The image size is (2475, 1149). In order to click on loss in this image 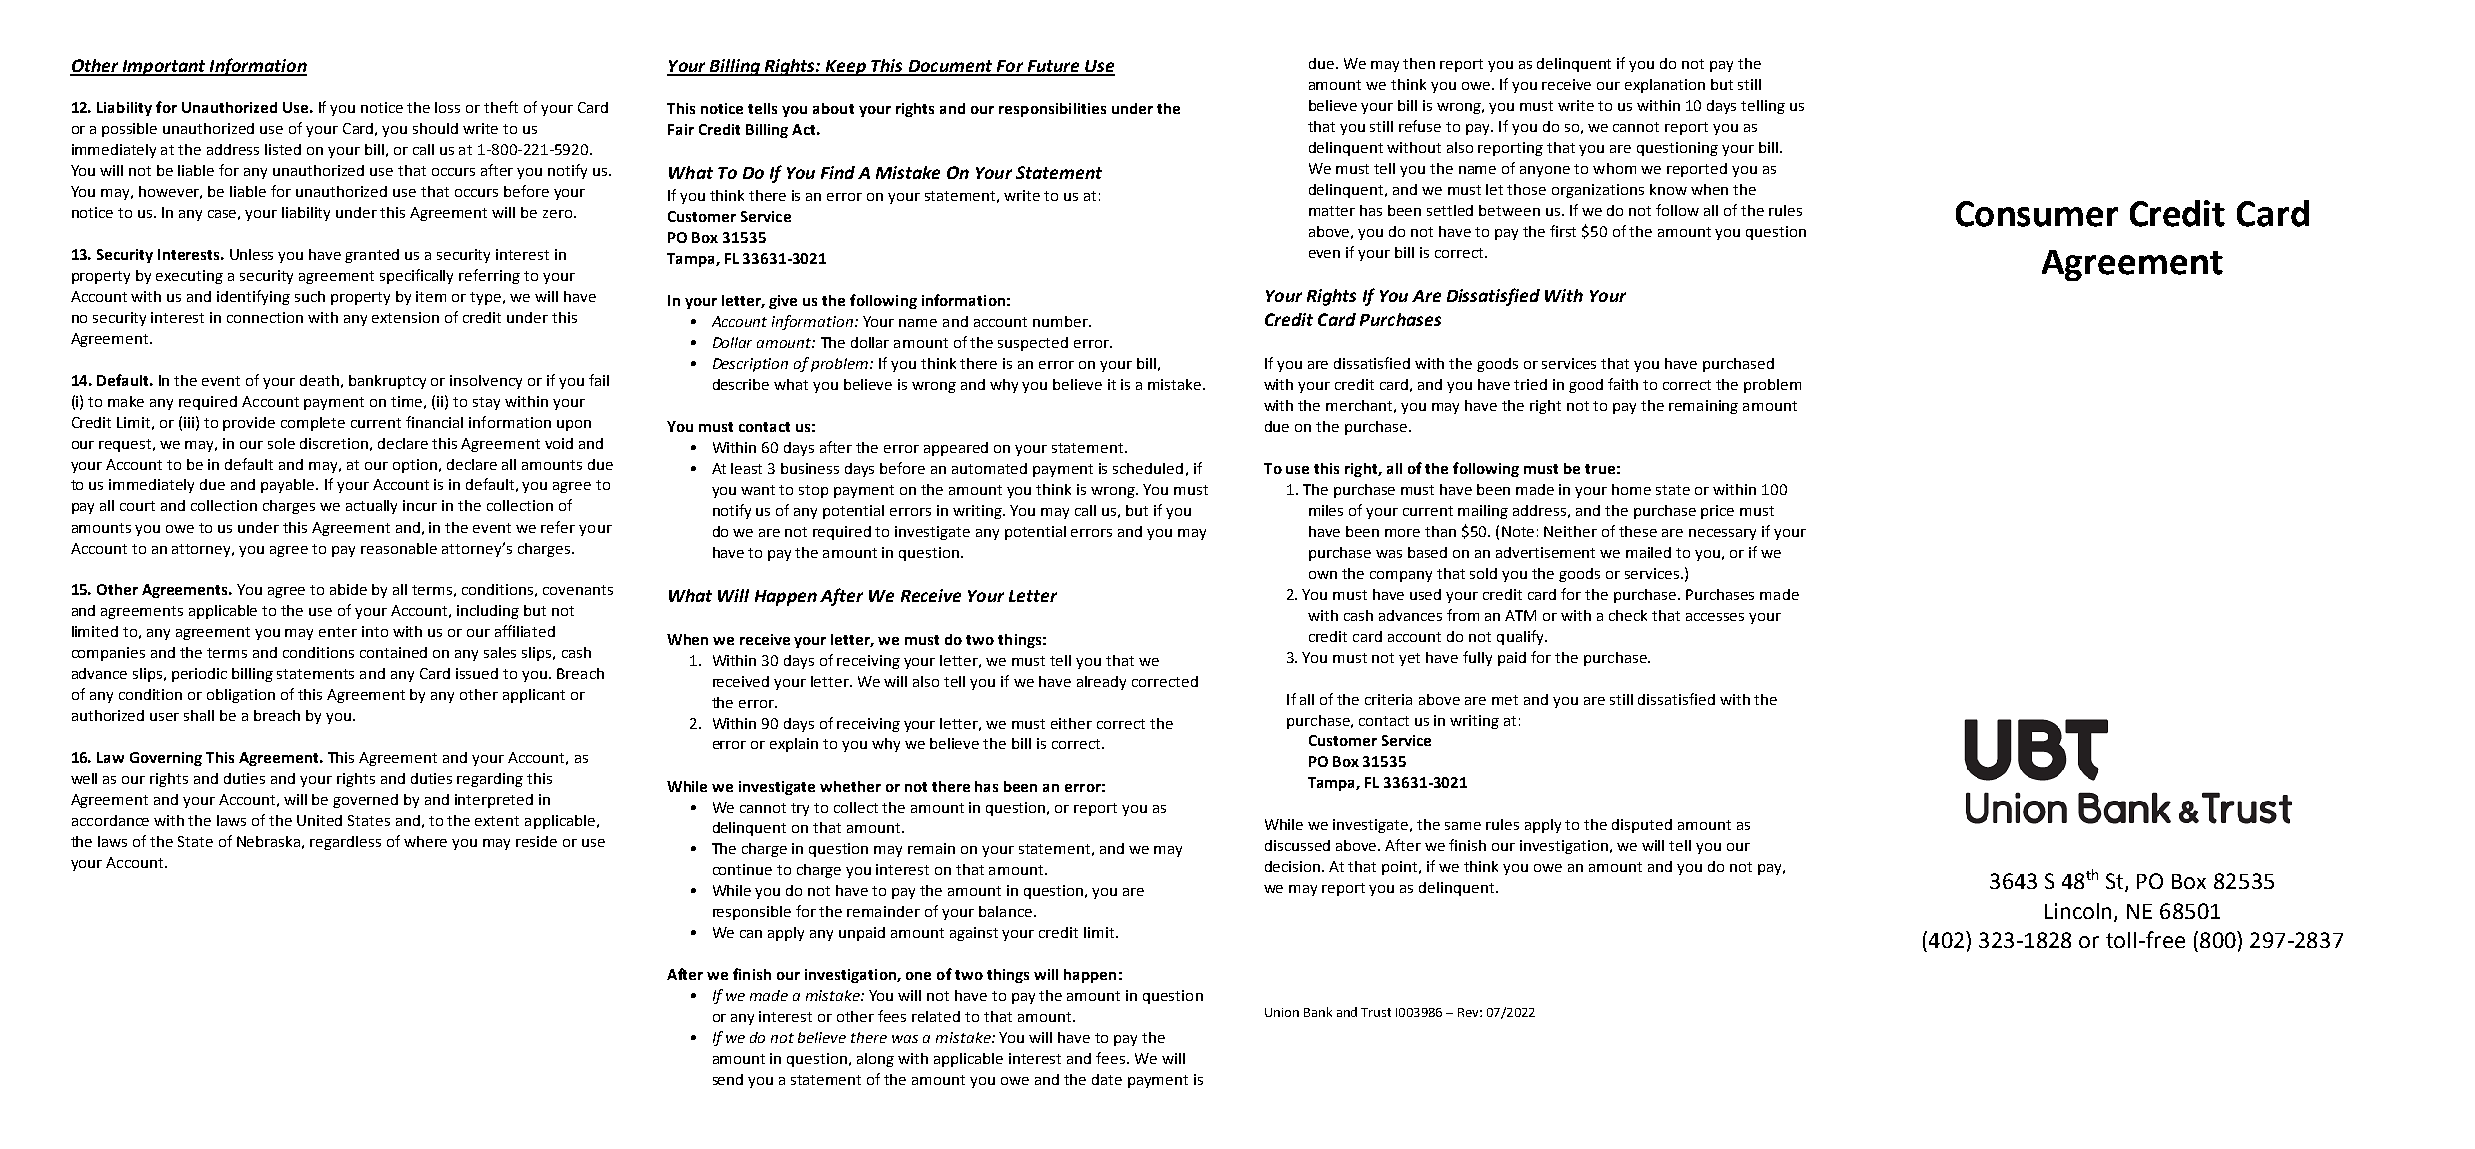, I will do `click(447, 107)`.
